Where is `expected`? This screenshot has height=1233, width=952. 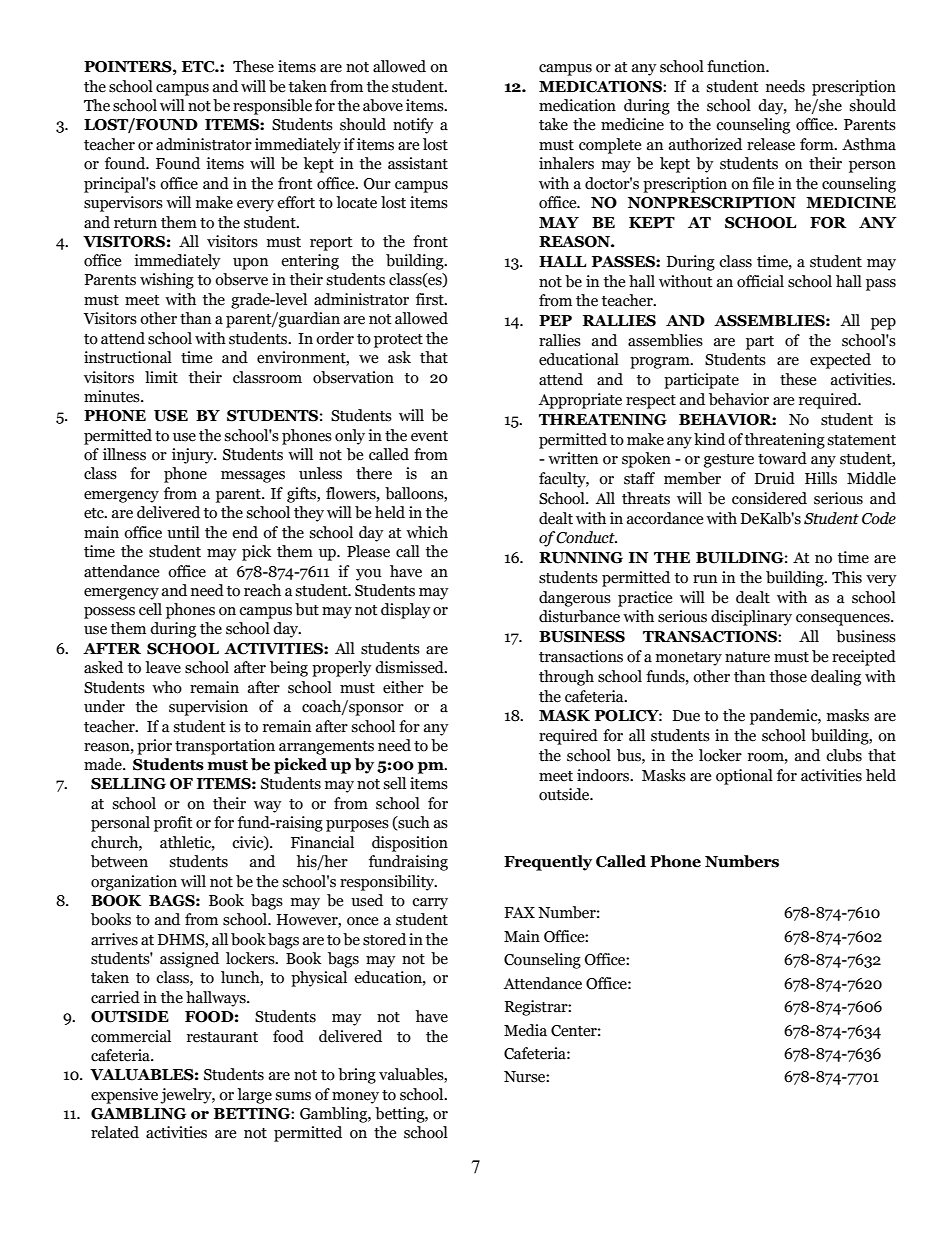 expected is located at coordinates (840, 361).
